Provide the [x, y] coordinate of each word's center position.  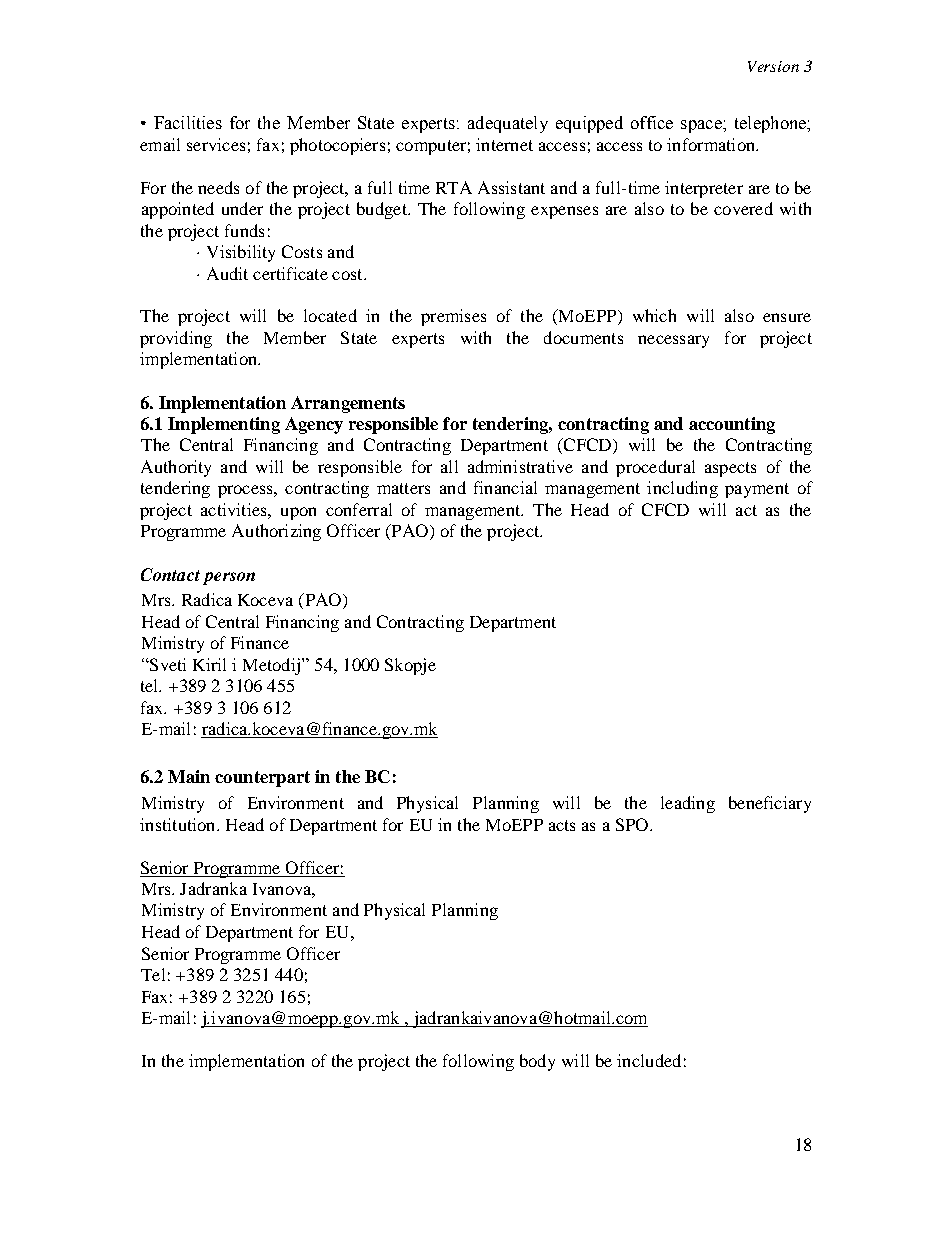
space [702, 126]
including [682, 489]
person [229, 578]
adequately [508, 124]
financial [505, 487]
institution [179, 824]
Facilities [188, 122]
